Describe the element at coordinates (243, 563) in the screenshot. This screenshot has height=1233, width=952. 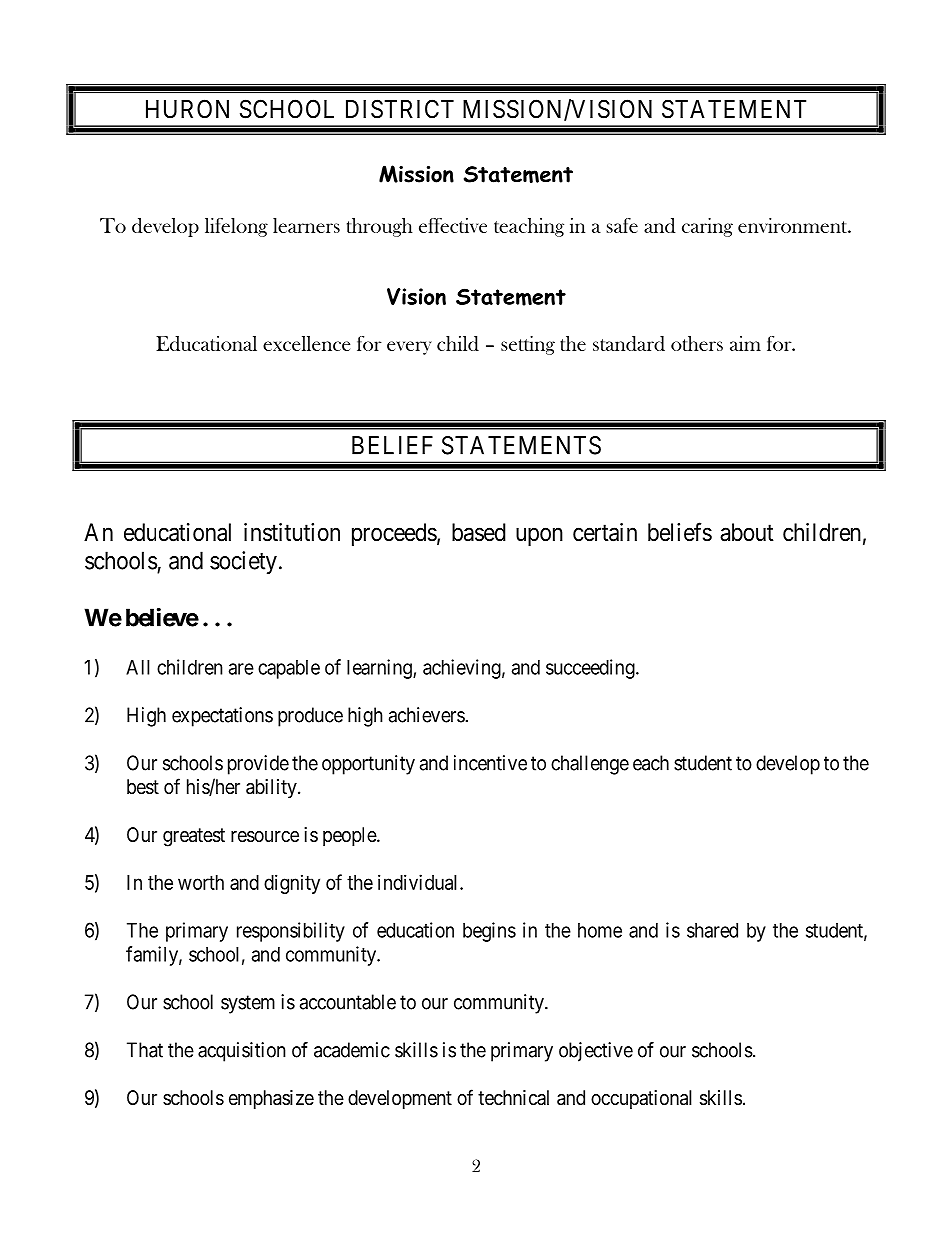
I see `society` at that location.
